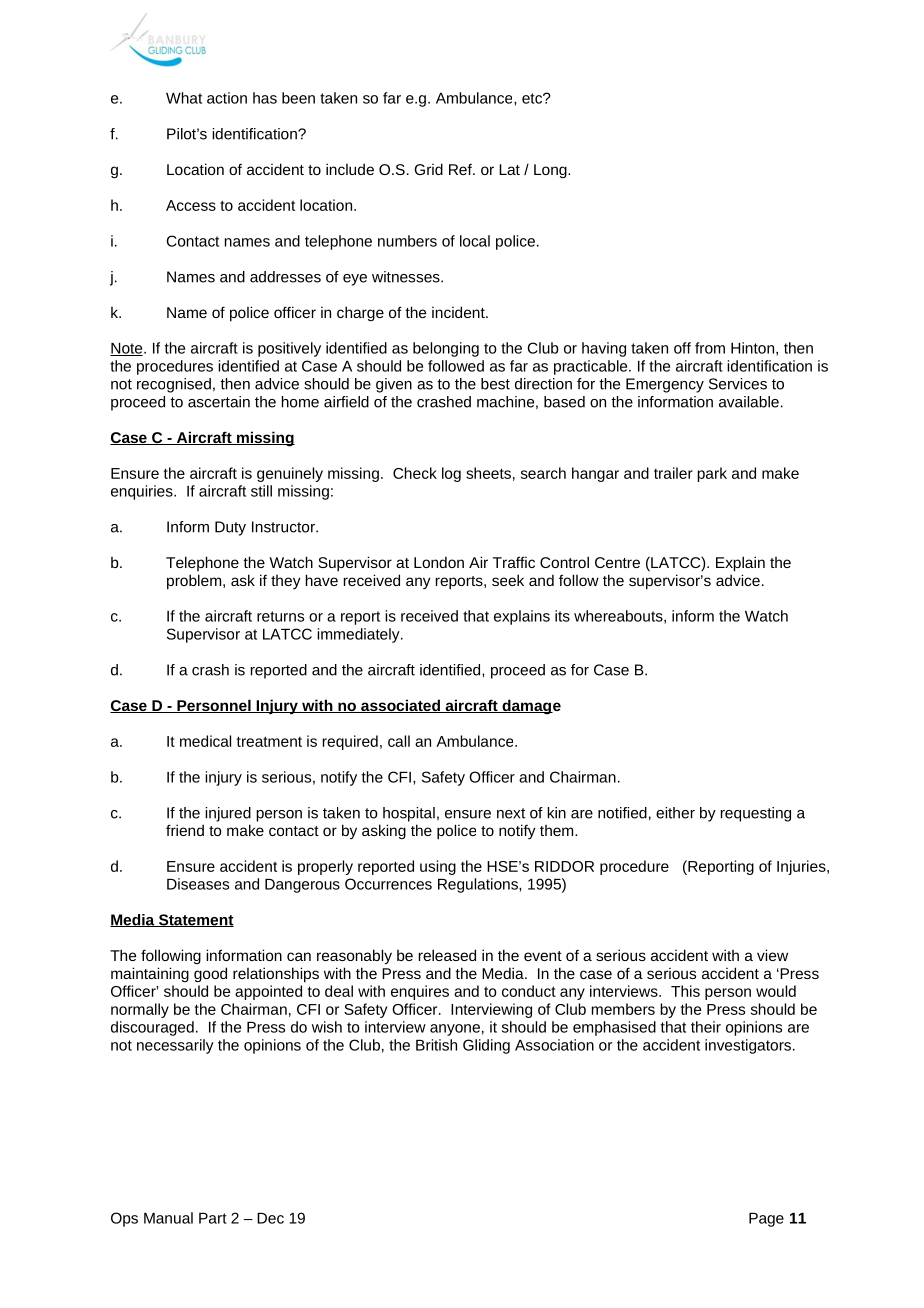 The height and width of the screenshot is (1308, 924). What do you see at coordinates (436, 1045) in the screenshot?
I see `British` at bounding box center [436, 1045].
